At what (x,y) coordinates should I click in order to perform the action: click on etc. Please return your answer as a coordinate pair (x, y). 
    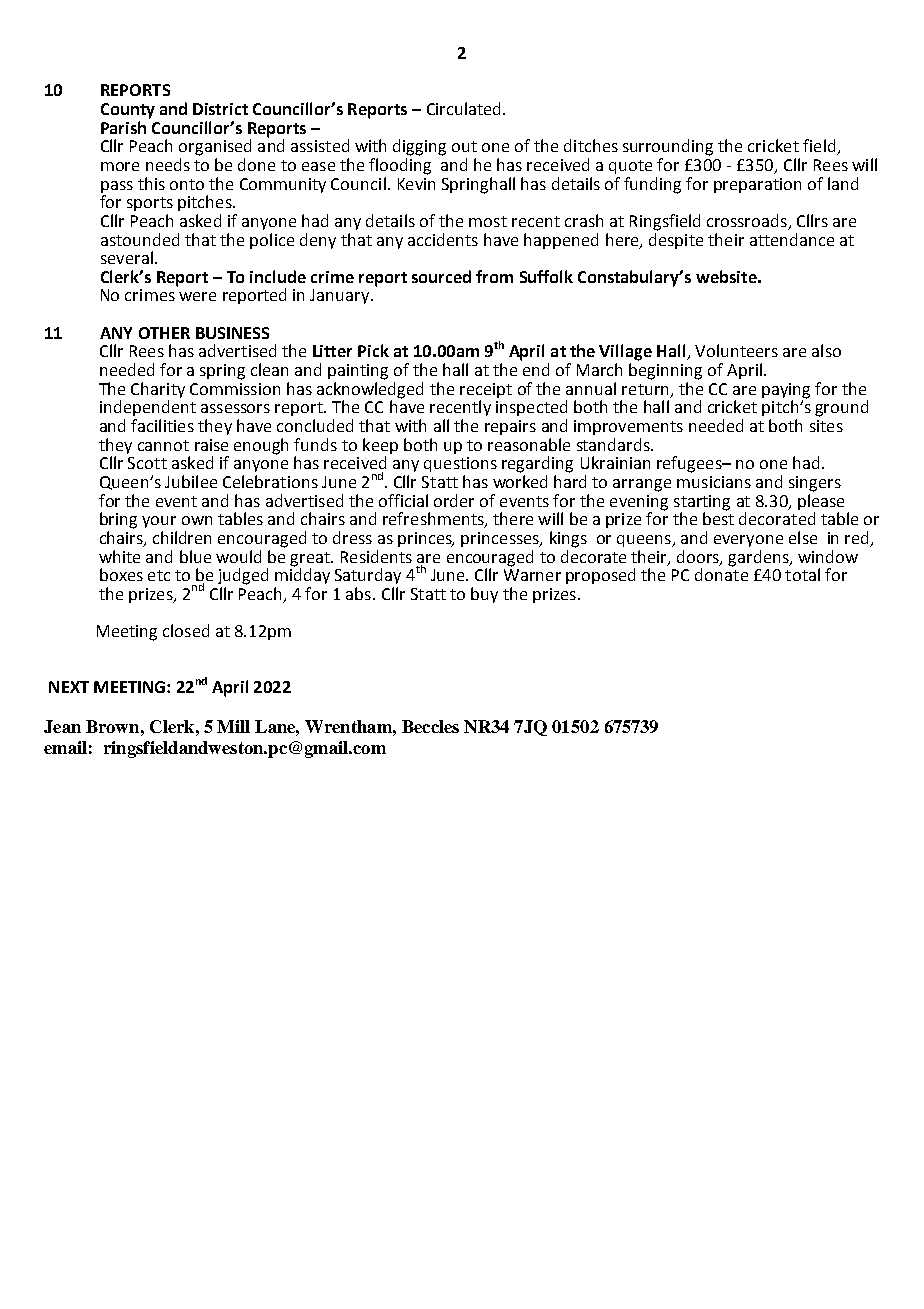
    Looking at the image, I should click on (159, 575).
